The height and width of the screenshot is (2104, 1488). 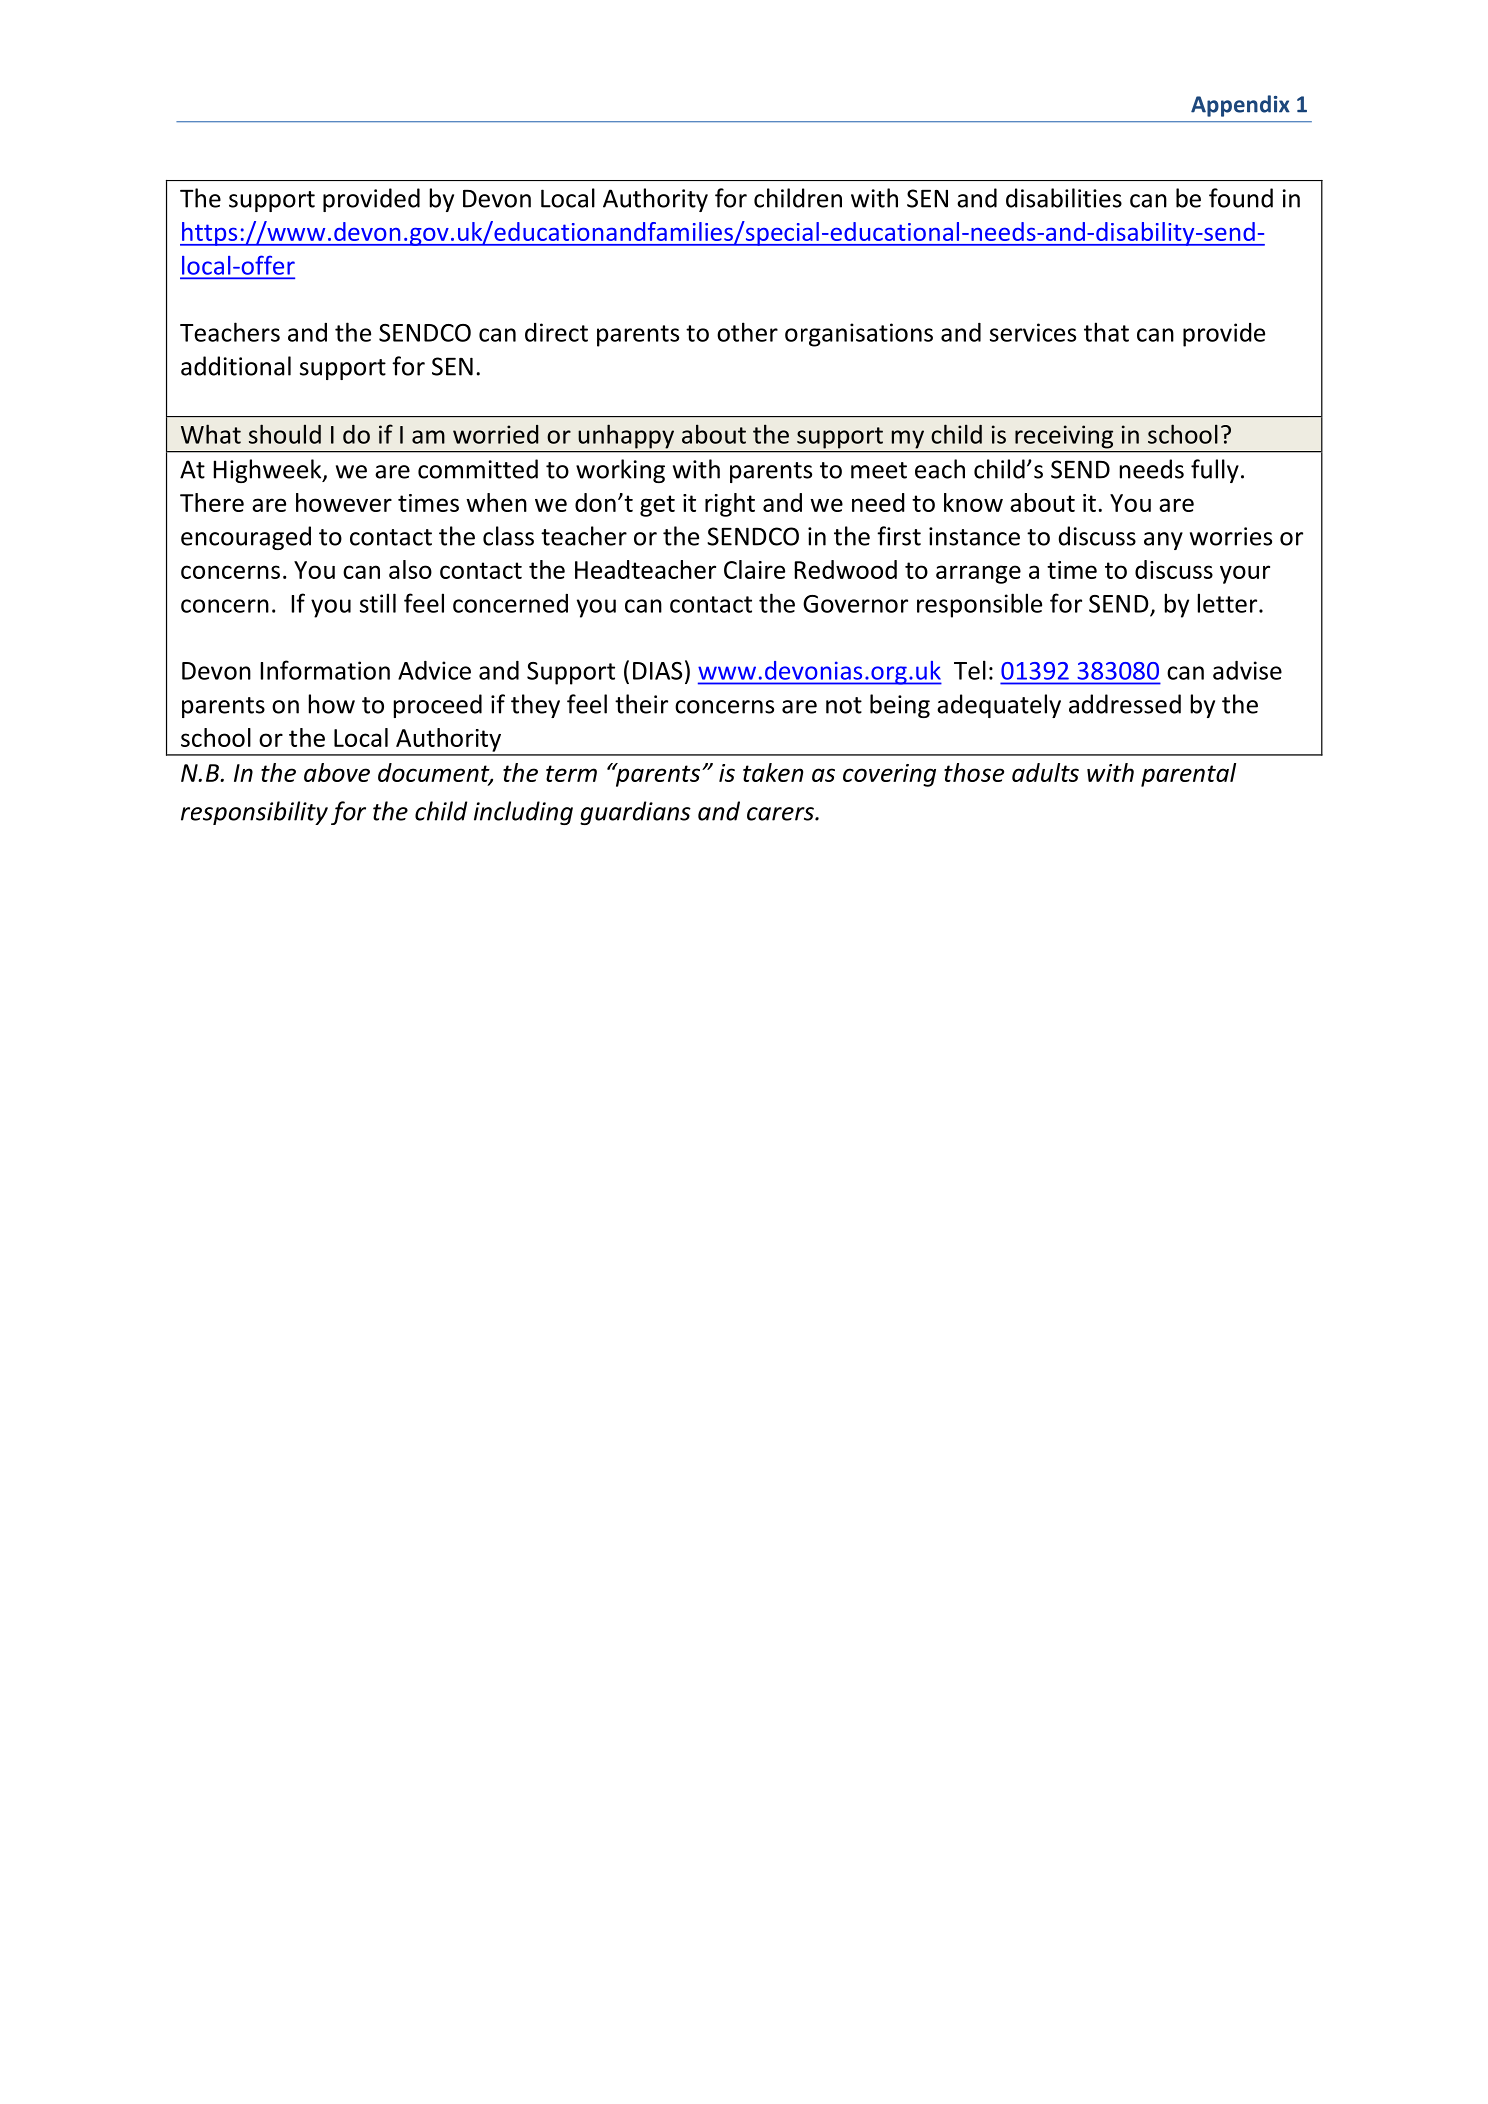 I want to click on disabilities, so click(x=1064, y=198).
